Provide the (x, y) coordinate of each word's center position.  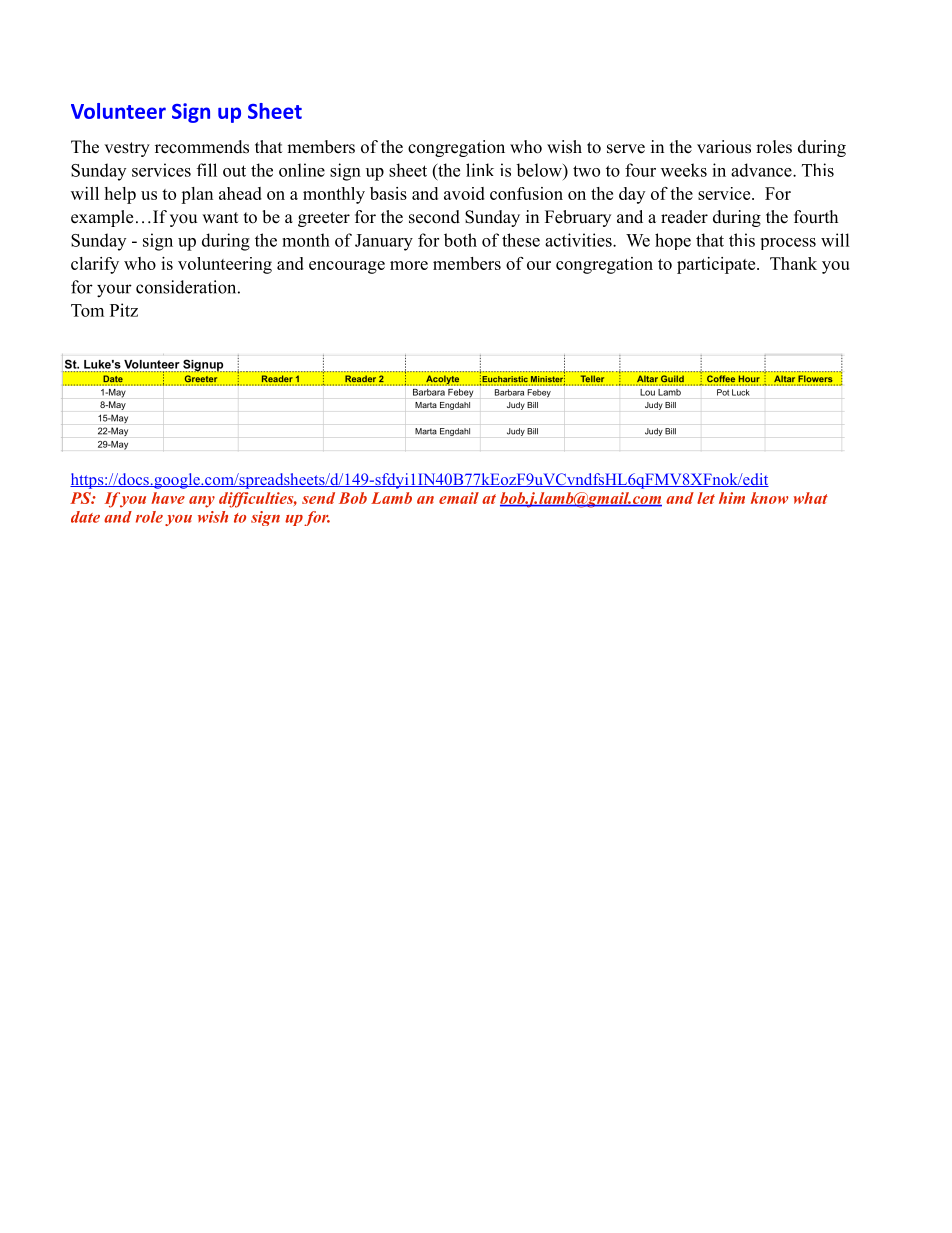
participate (717, 265)
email (459, 498)
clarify (95, 265)
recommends (202, 147)
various (724, 147)
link (480, 170)
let (706, 498)
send (318, 498)
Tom (87, 310)
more (409, 265)
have (168, 498)
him (732, 498)
